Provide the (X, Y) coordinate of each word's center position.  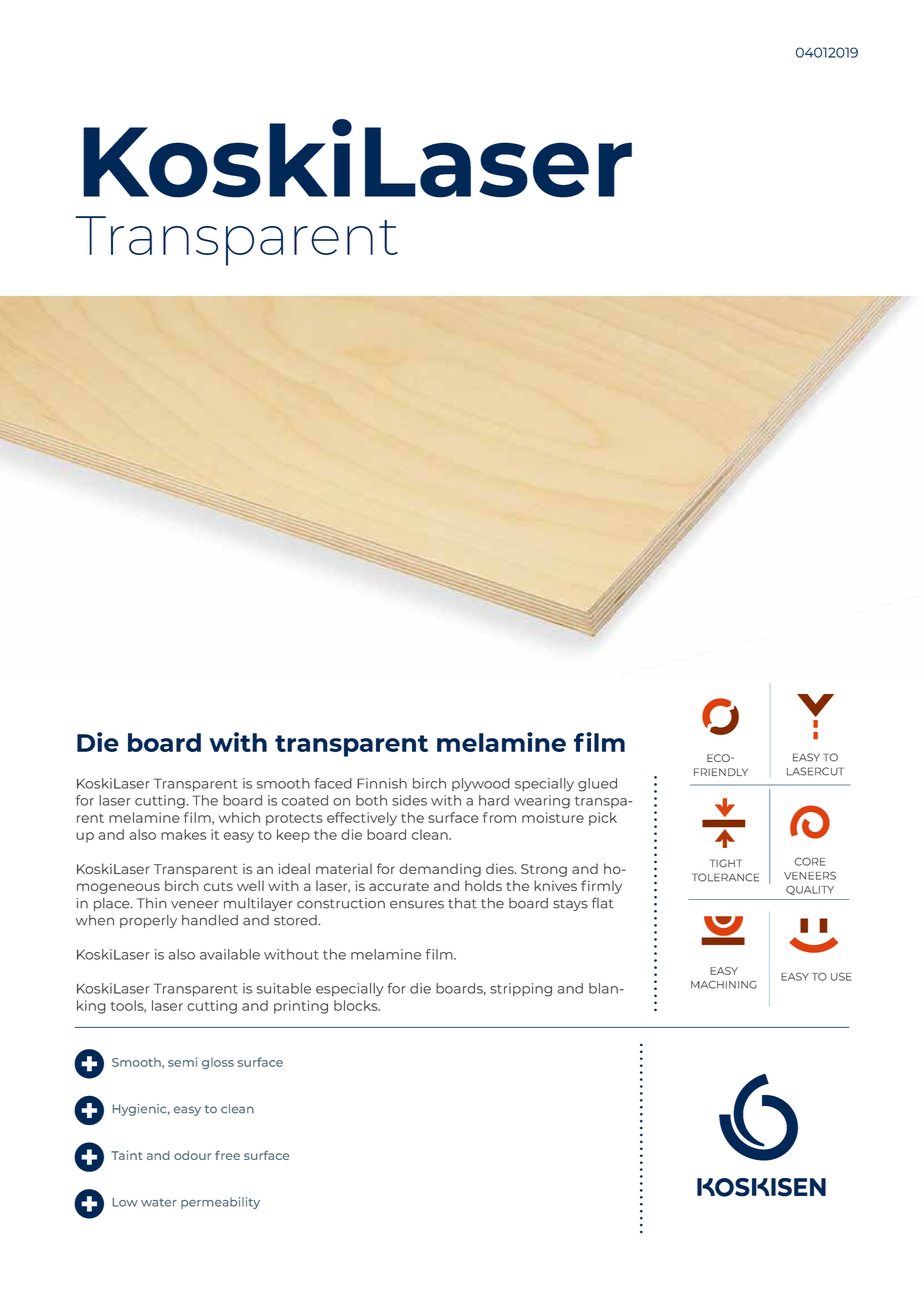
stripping (521, 990)
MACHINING (724, 984)
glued (597, 785)
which (239, 817)
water (159, 1202)
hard (494, 800)
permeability (220, 1203)
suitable (284, 988)
